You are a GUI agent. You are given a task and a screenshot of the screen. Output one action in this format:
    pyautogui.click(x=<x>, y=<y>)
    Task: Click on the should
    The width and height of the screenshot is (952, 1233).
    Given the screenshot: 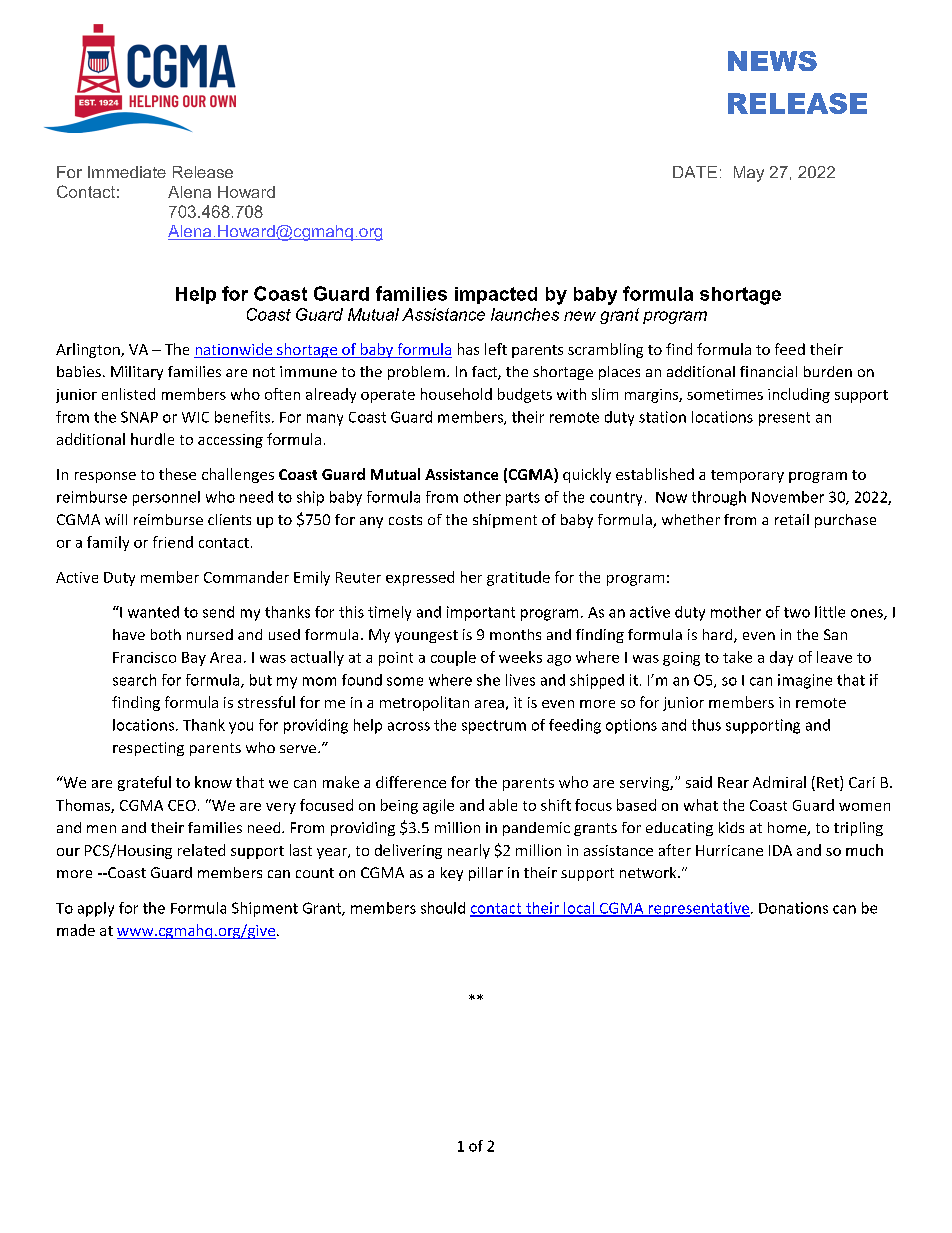 What is the action you would take?
    pyautogui.click(x=443, y=908)
